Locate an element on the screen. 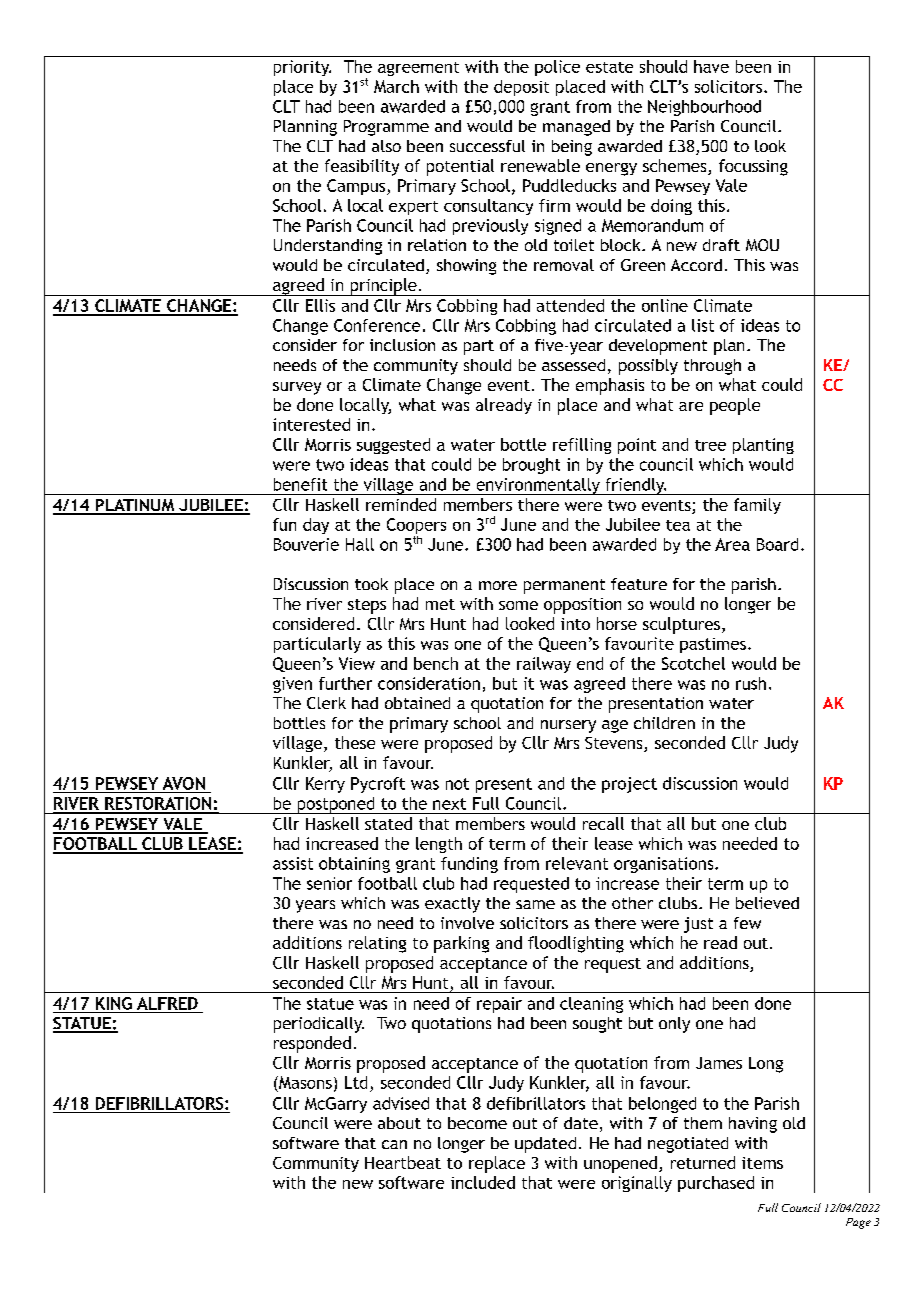  given is located at coordinates (292, 685).
